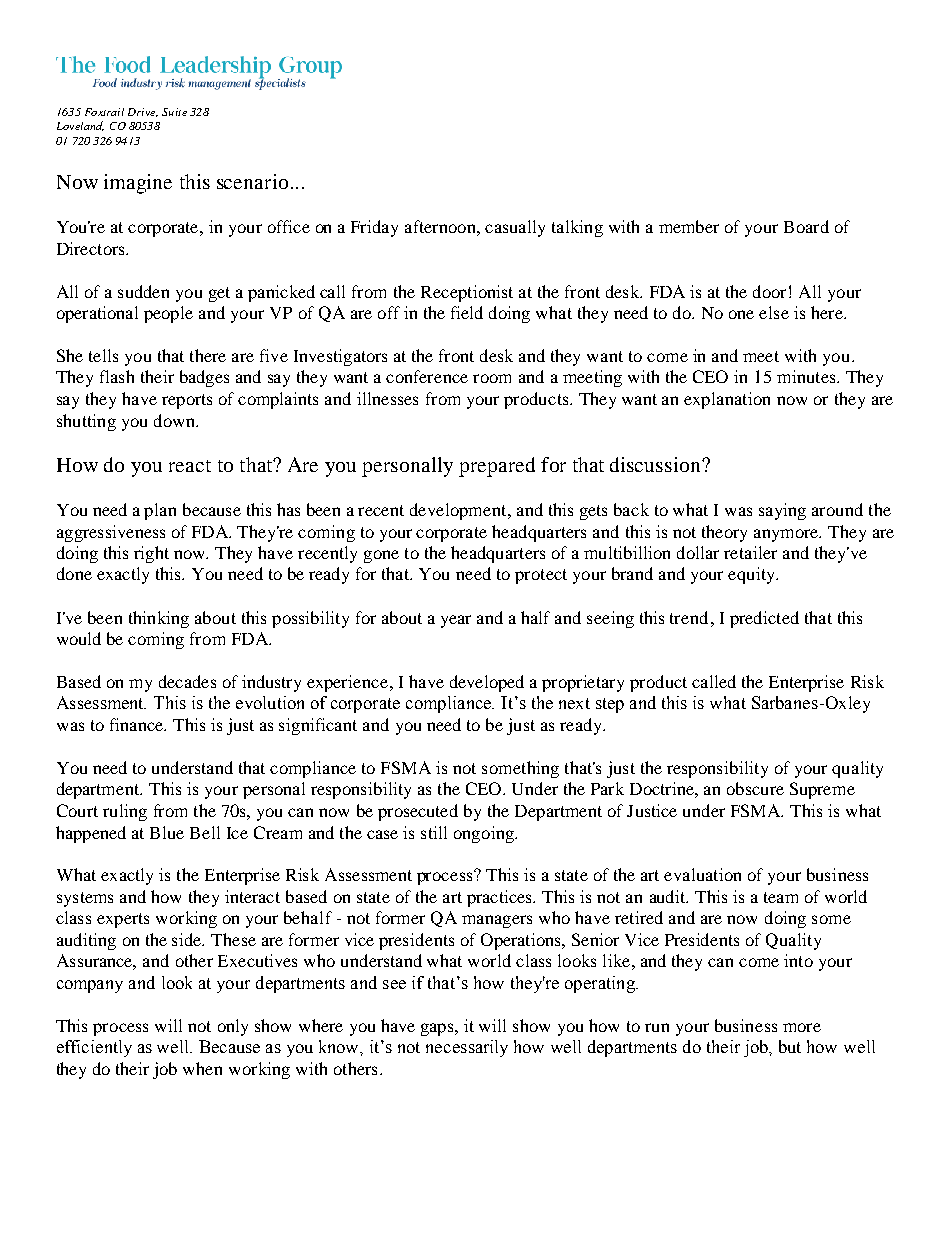 Image resolution: width=952 pixels, height=1233 pixels. Describe the element at coordinates (174, 112) in the screenshot. I see `Suite` at that location.
